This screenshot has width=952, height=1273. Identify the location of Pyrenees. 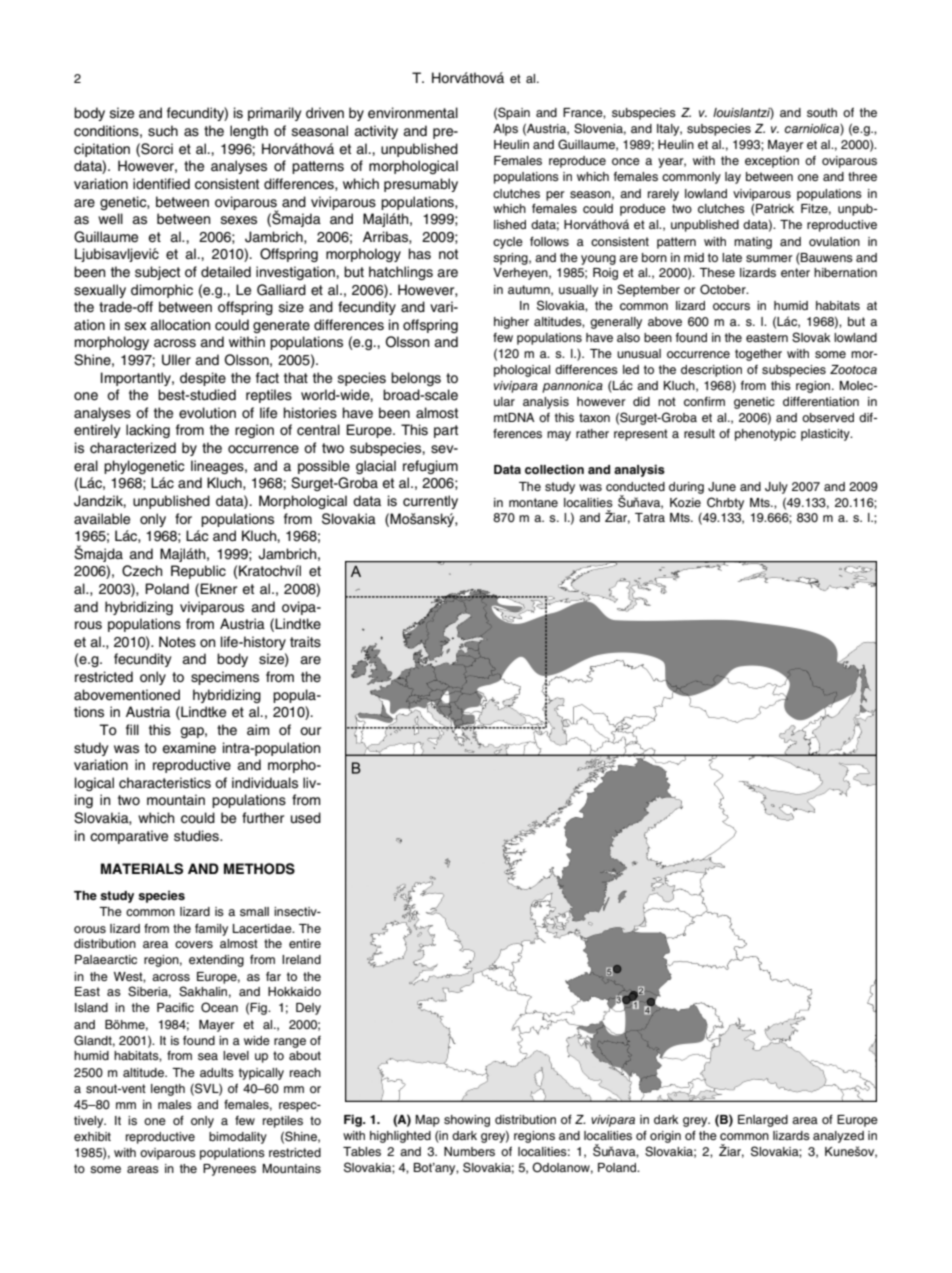
(229, 1170).
